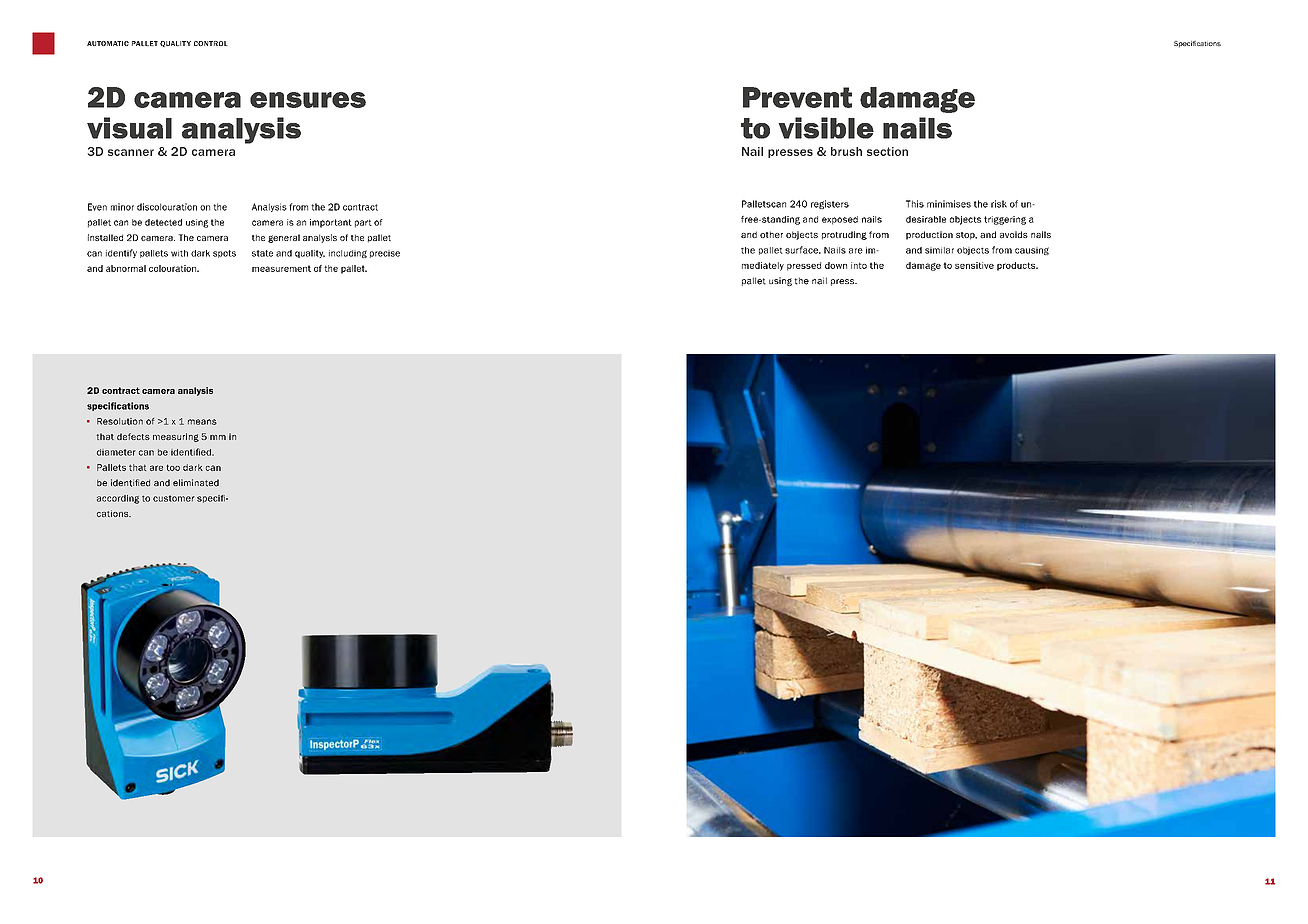 Image resolution: width=1308 pixels, height=924 pixels. I want to click on into, so click(859, 265).
